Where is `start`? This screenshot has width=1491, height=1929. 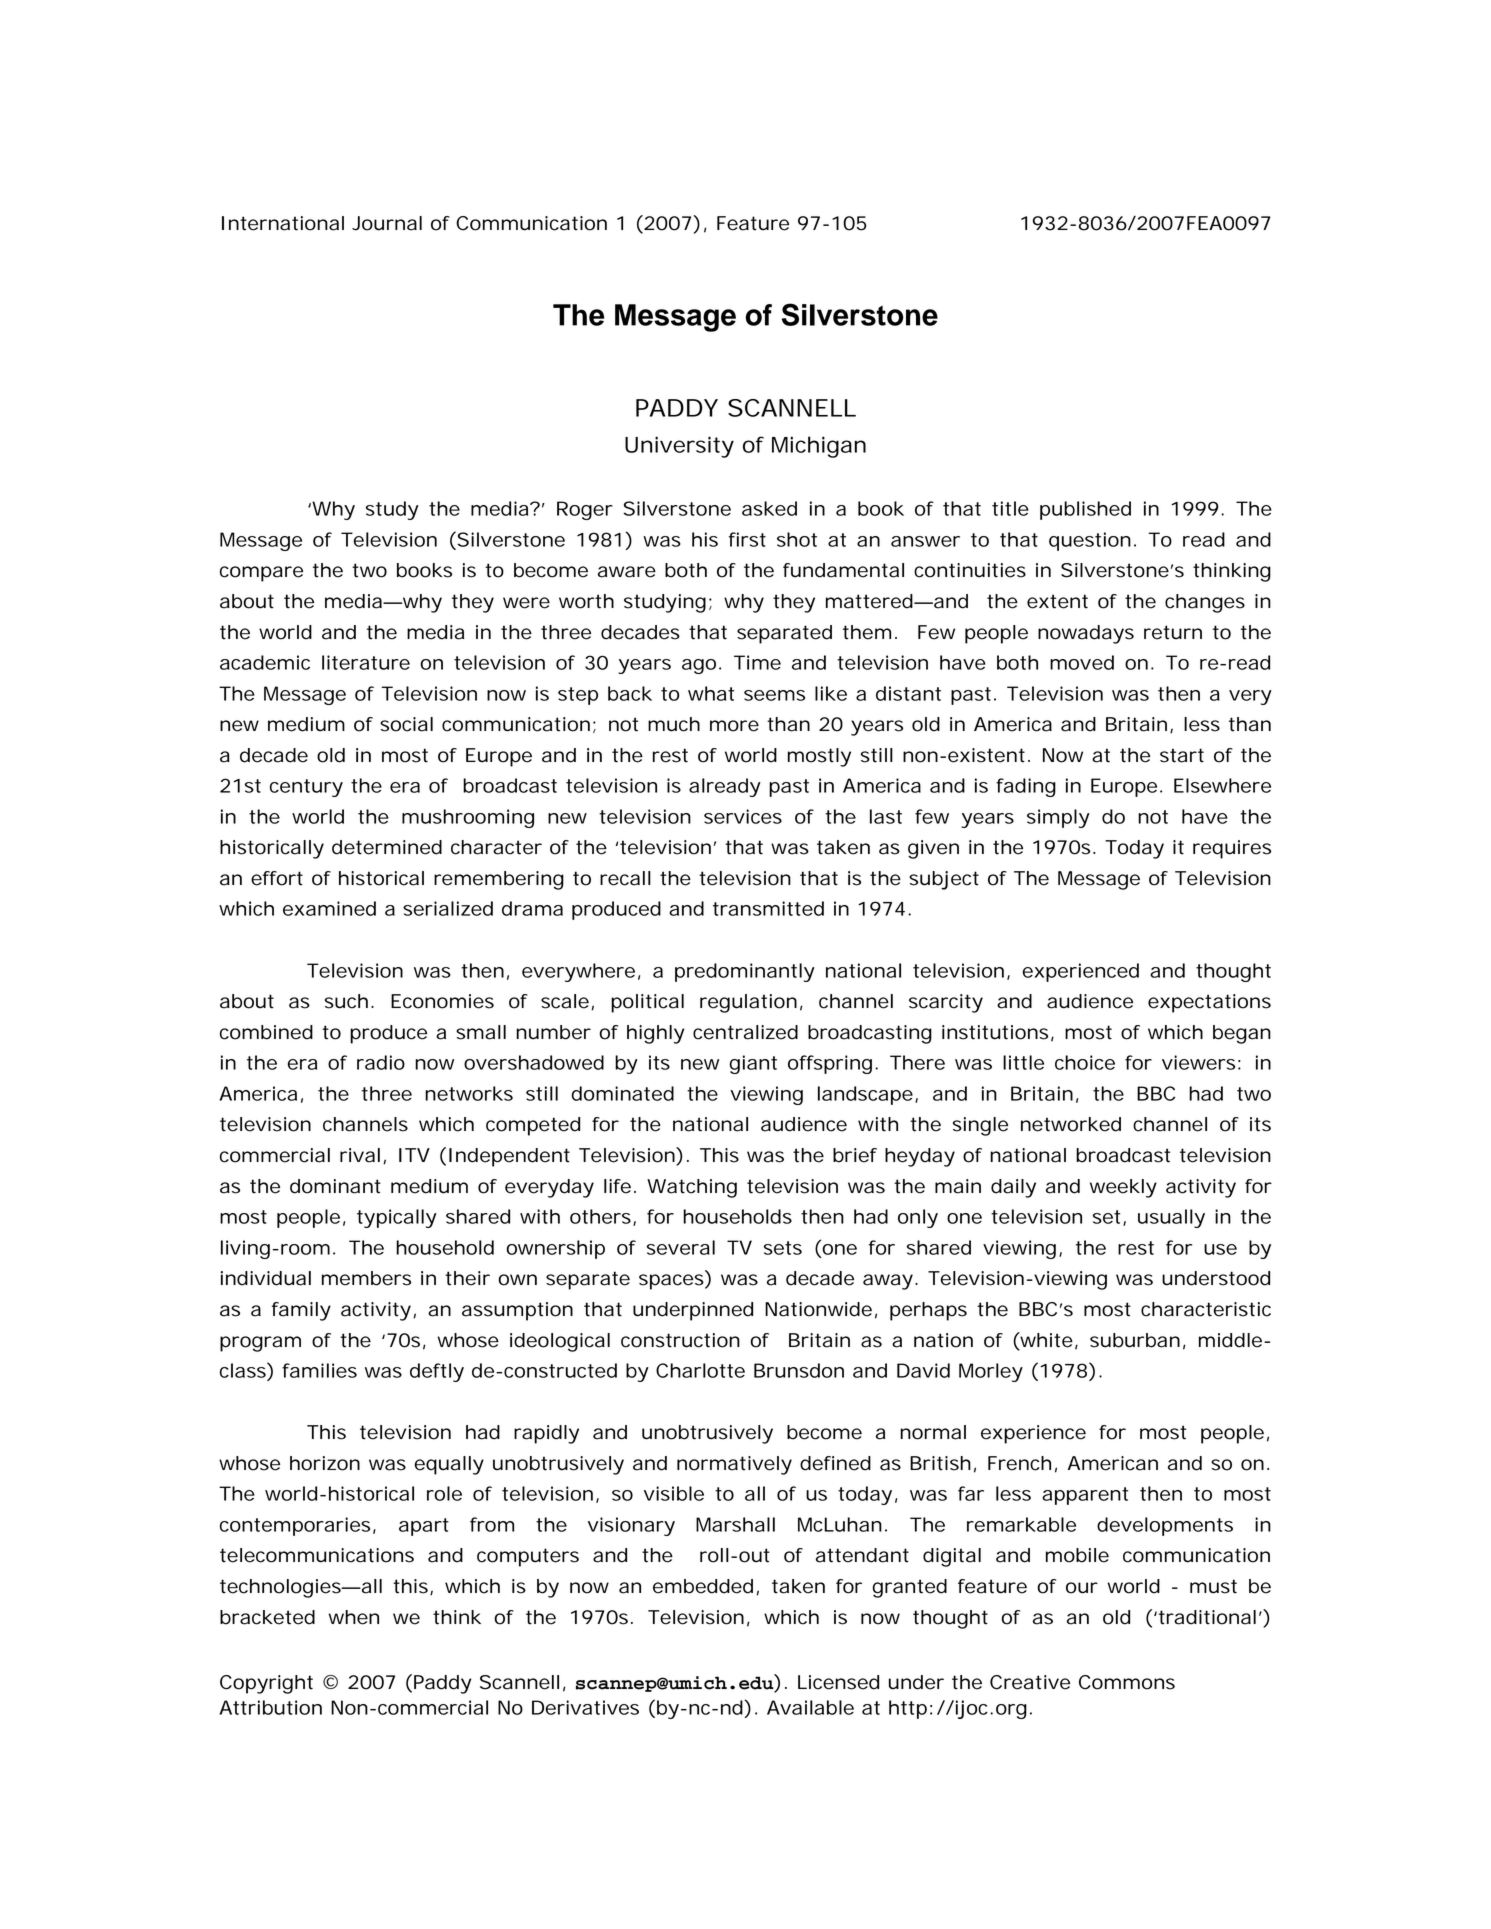
start is located at coordinates (1182, 755).
